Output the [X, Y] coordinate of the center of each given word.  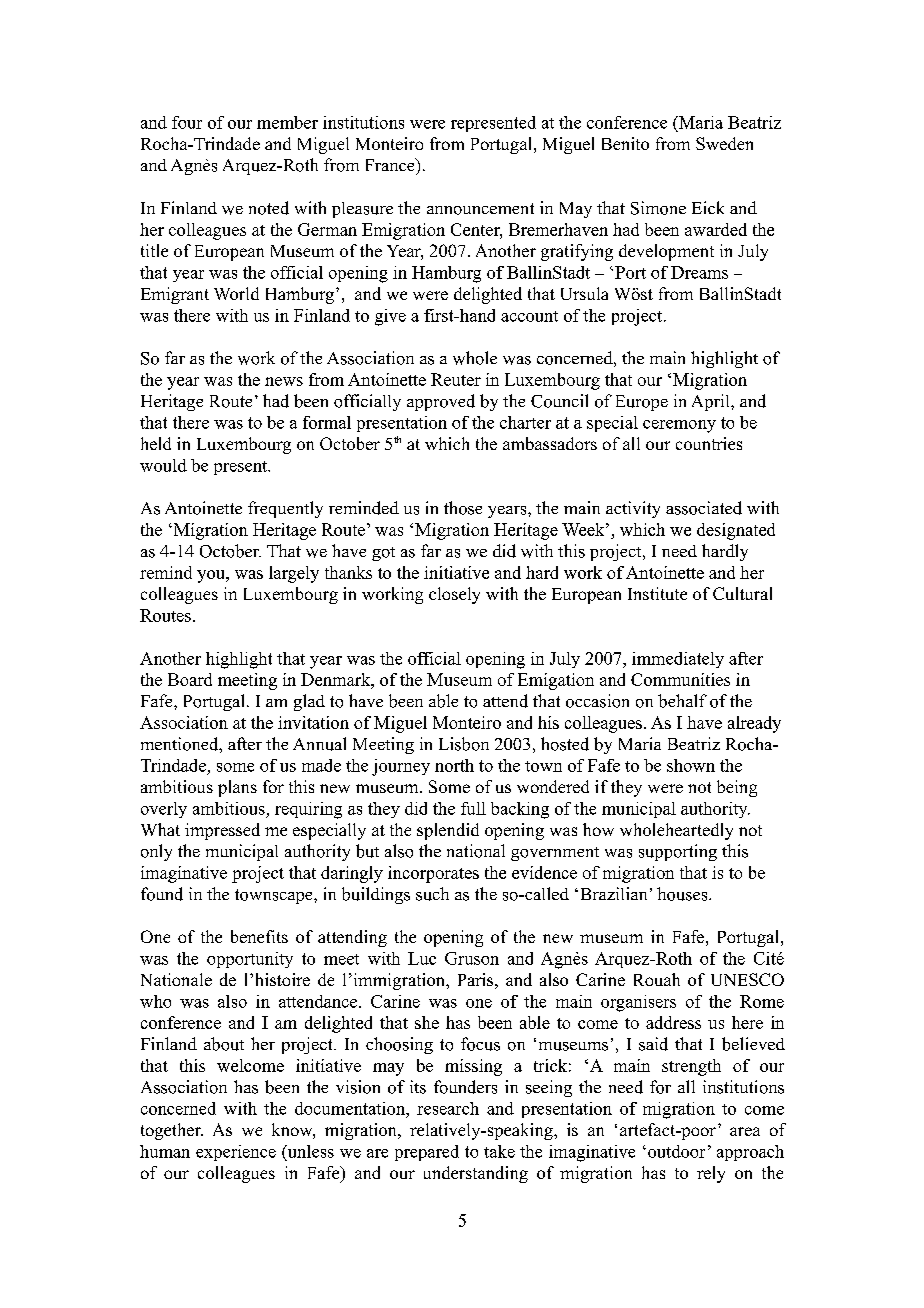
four [187, 122]
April [712, 402]
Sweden [724, 143]
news [284, 381]
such [432, 894]
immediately [678, 660]
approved [441, 402]
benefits [259, 936]
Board [190, 679]
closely [454, 595]
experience [236, 1153]
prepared [427, 1153]
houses [683, 894]
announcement [480, 209]
